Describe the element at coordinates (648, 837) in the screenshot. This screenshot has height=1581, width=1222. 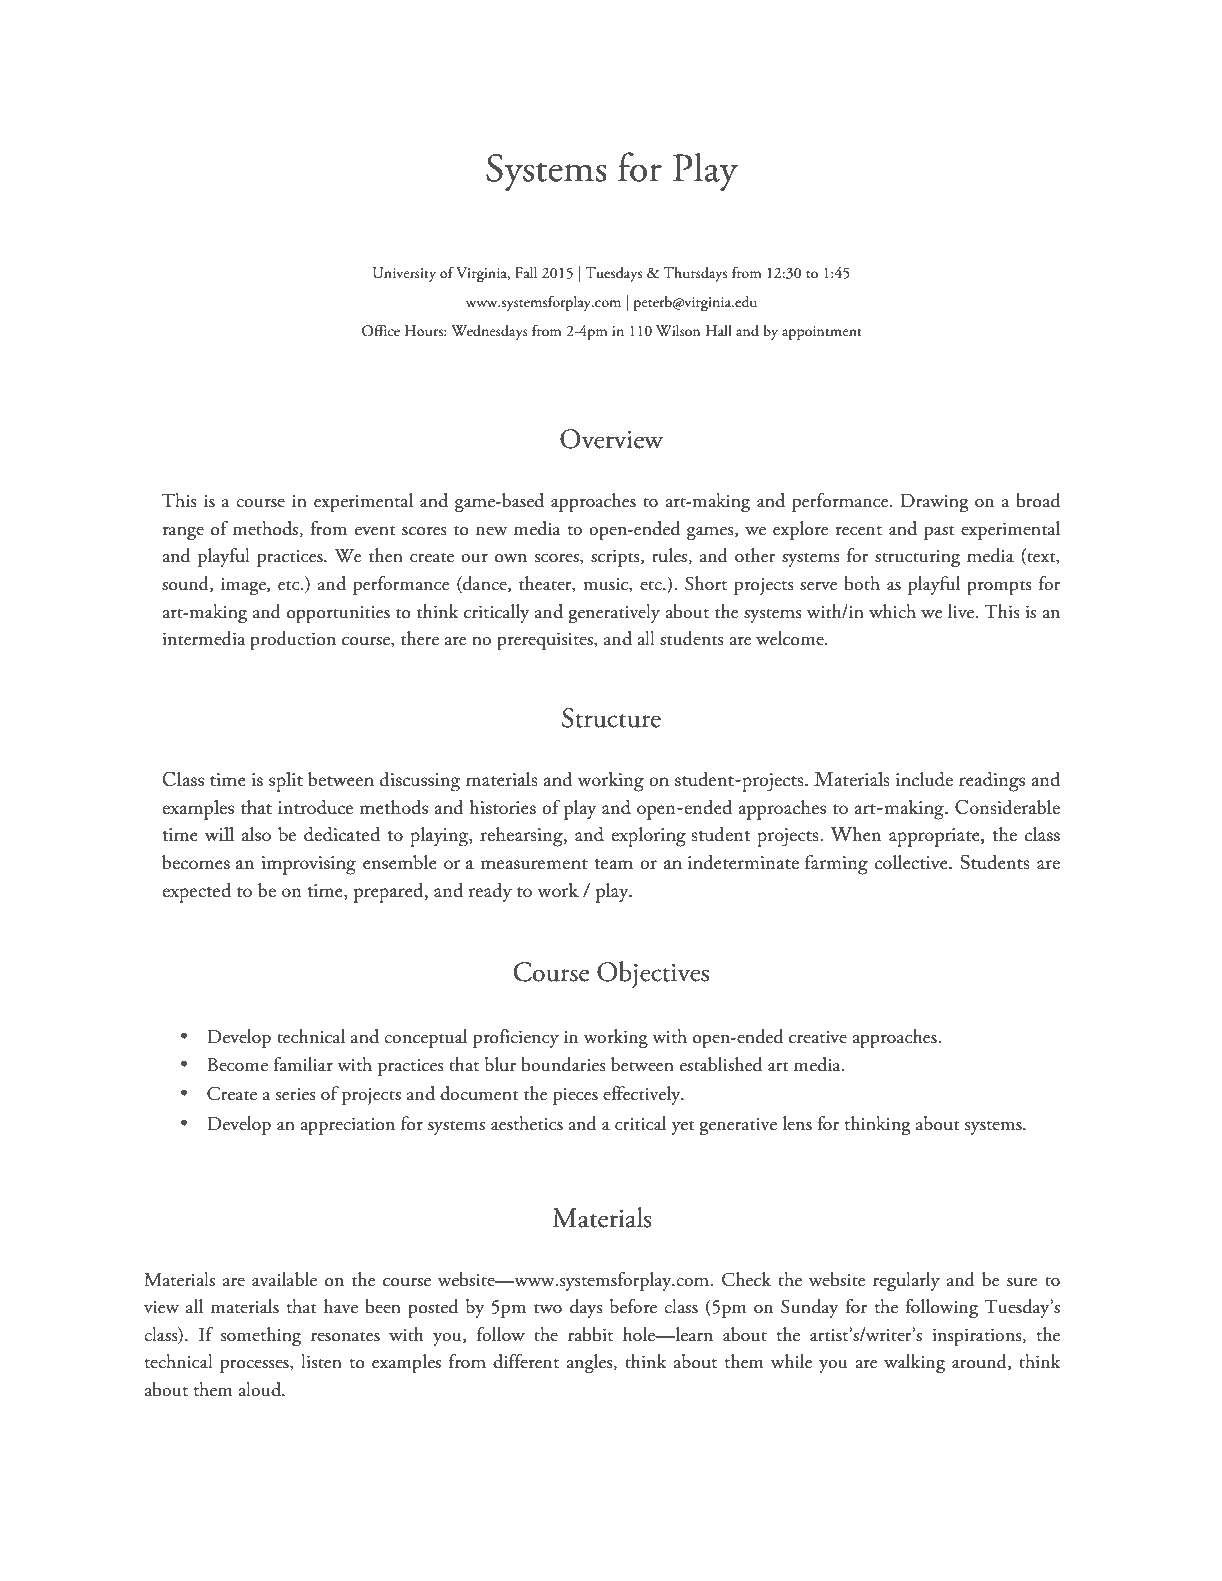
I see `exploring` at that location.
